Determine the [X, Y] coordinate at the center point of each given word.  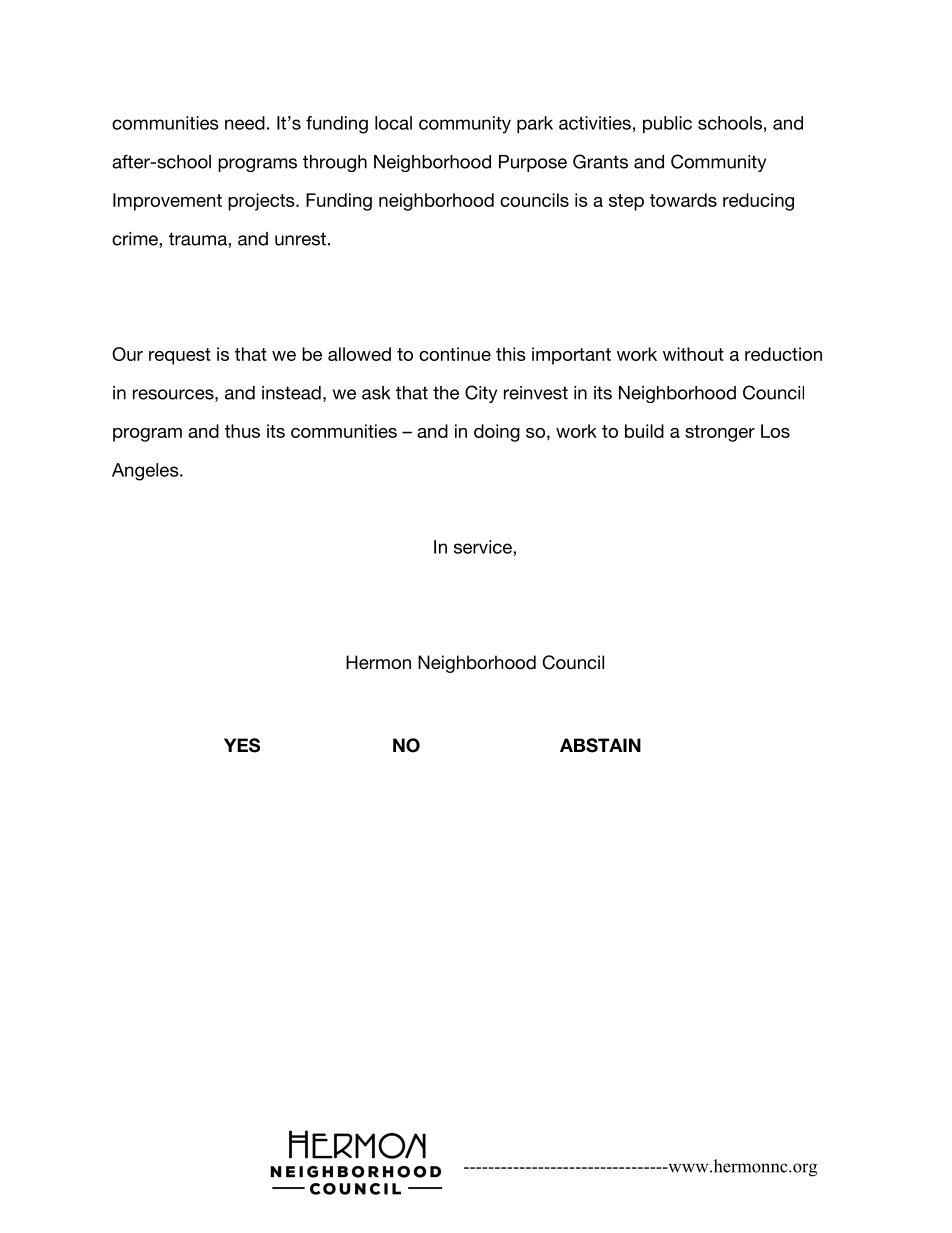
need [245, 123]
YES [242, 745]
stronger [720, 433]
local [393, 123]
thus [242, 431]
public [667, 125]
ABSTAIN [600, 745]
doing [497, 433]
